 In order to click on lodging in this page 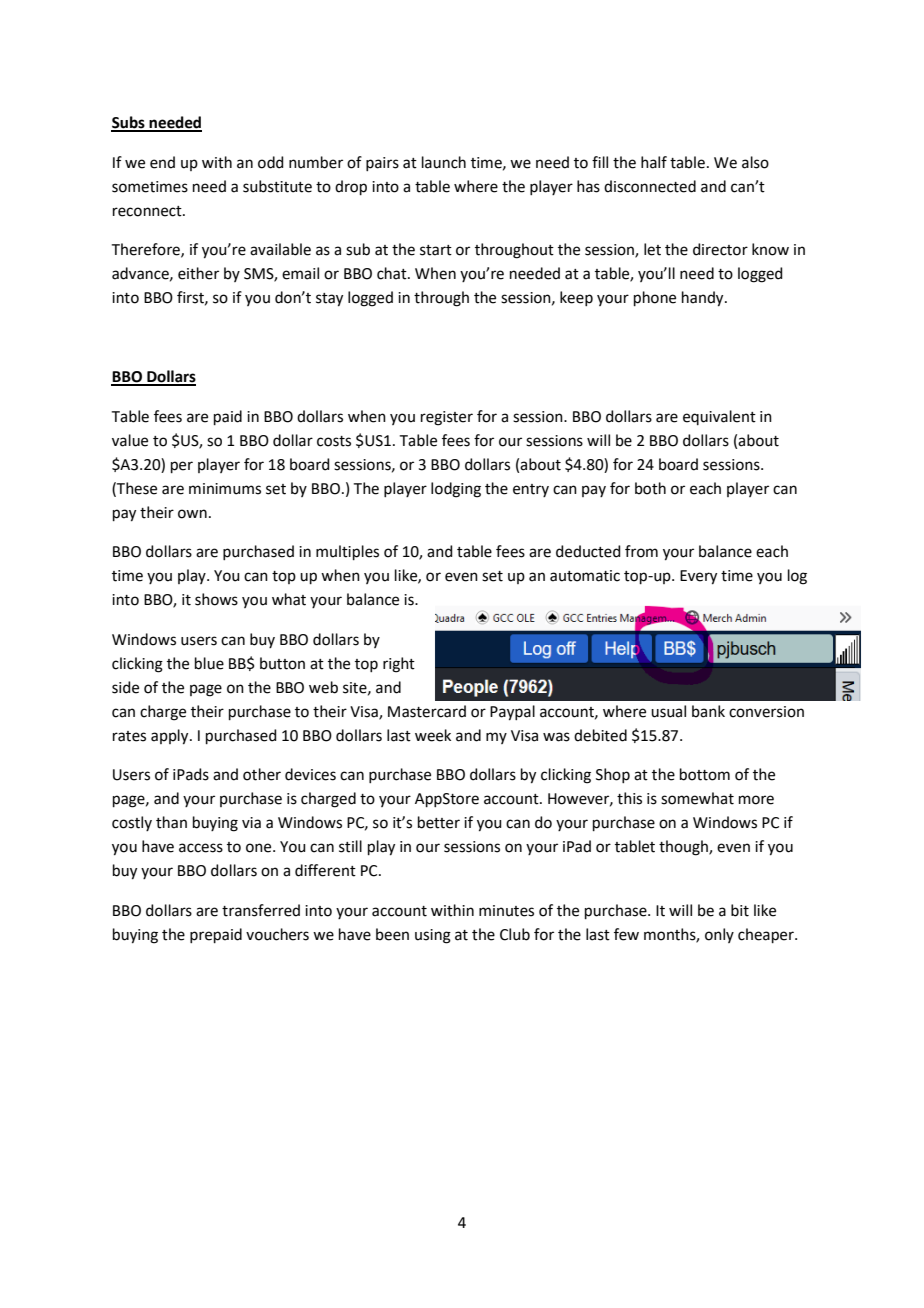, I will do `click(456, 490)`.
